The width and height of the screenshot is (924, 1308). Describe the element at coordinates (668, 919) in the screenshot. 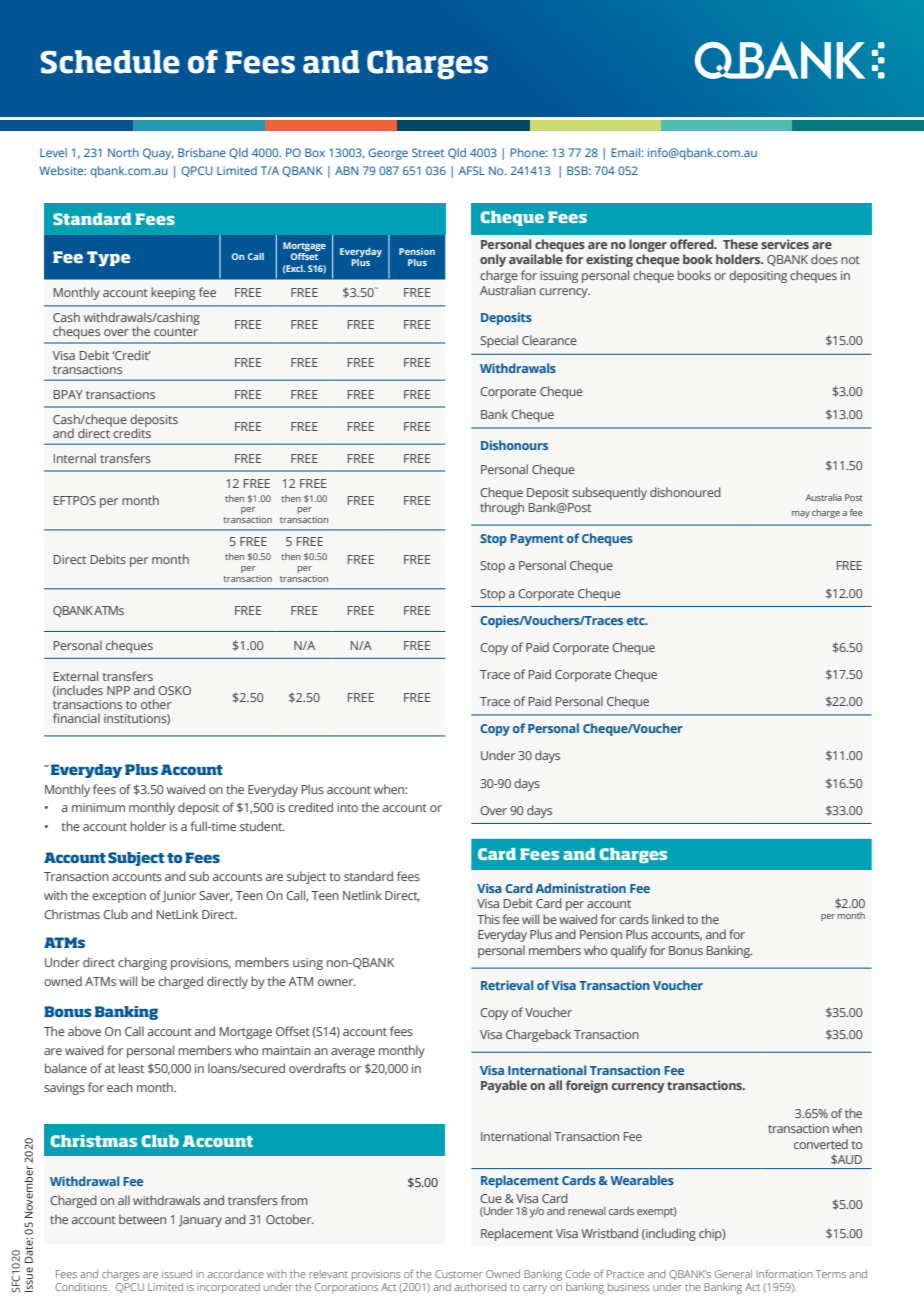

I see `linked` at that location.
